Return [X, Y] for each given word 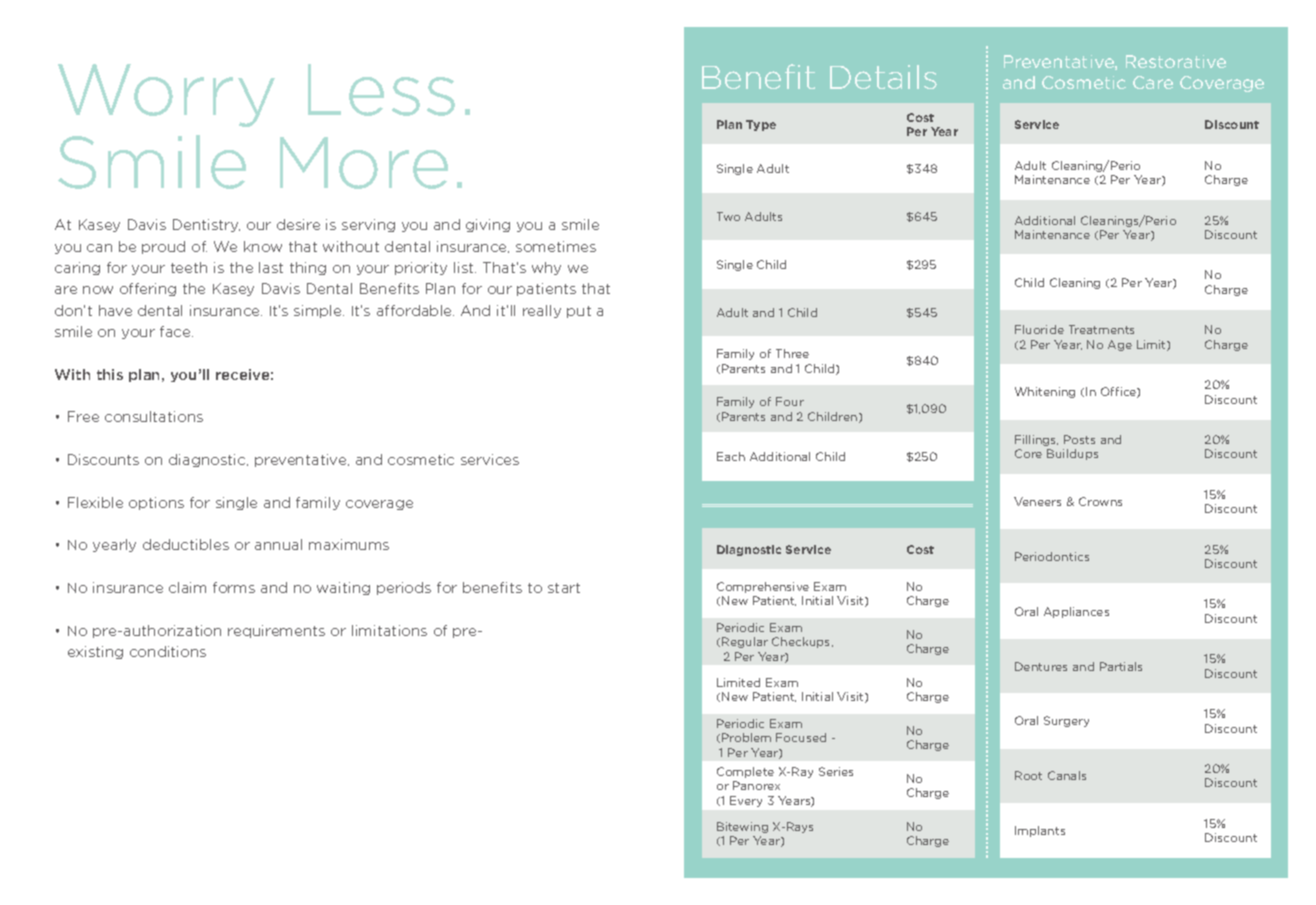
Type [761, 125]
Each [731, 456]
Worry [166, 95]
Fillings [1036, 440]
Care [1153, 82]
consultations [154, 416]
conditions [168, 651]
